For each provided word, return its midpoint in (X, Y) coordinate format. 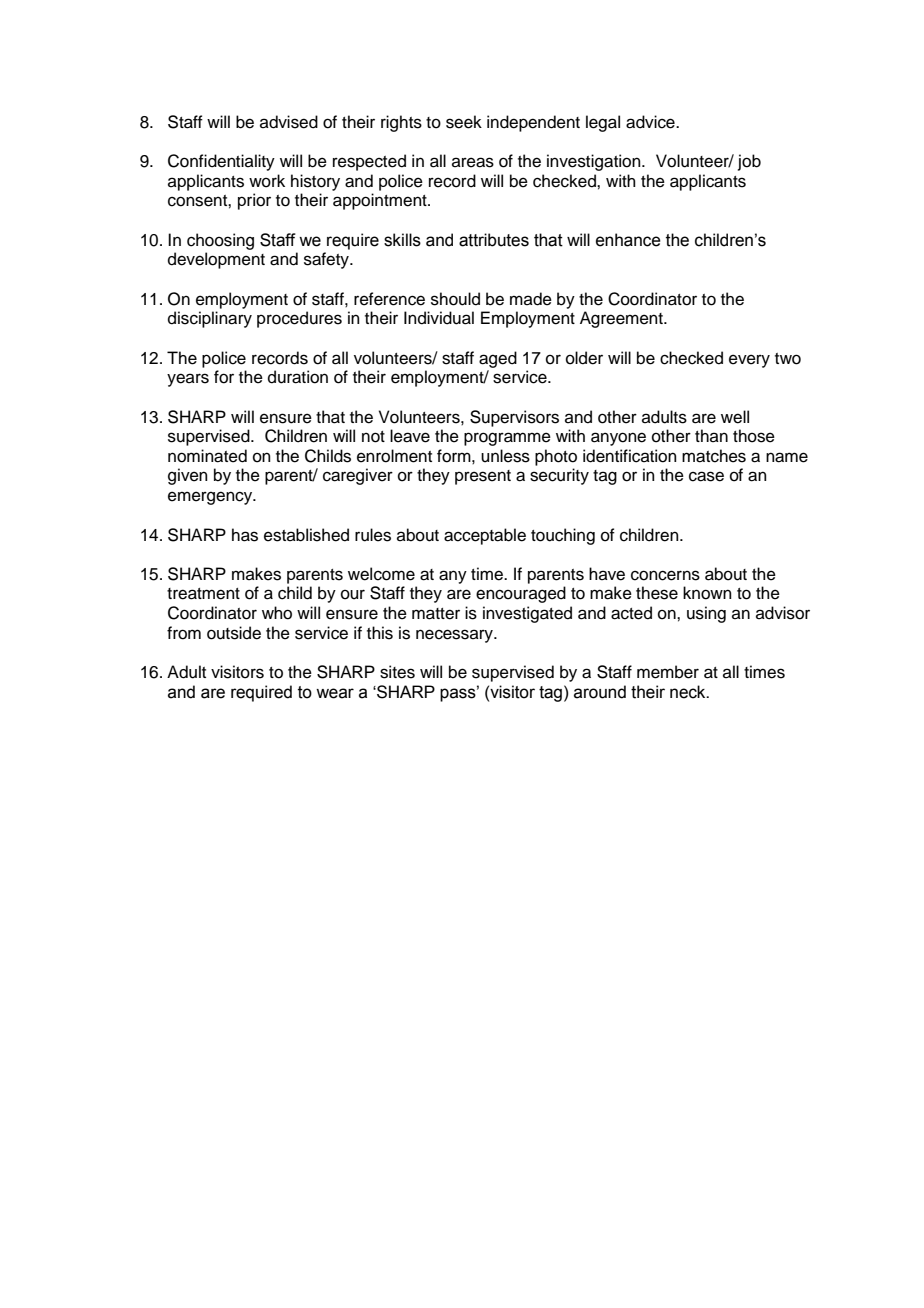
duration (298, 377)
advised (289, 122)
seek (464, 122)
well (735, 417)
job (749, 162)
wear (335, 693)
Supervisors (514, 418)
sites (397, 672)
